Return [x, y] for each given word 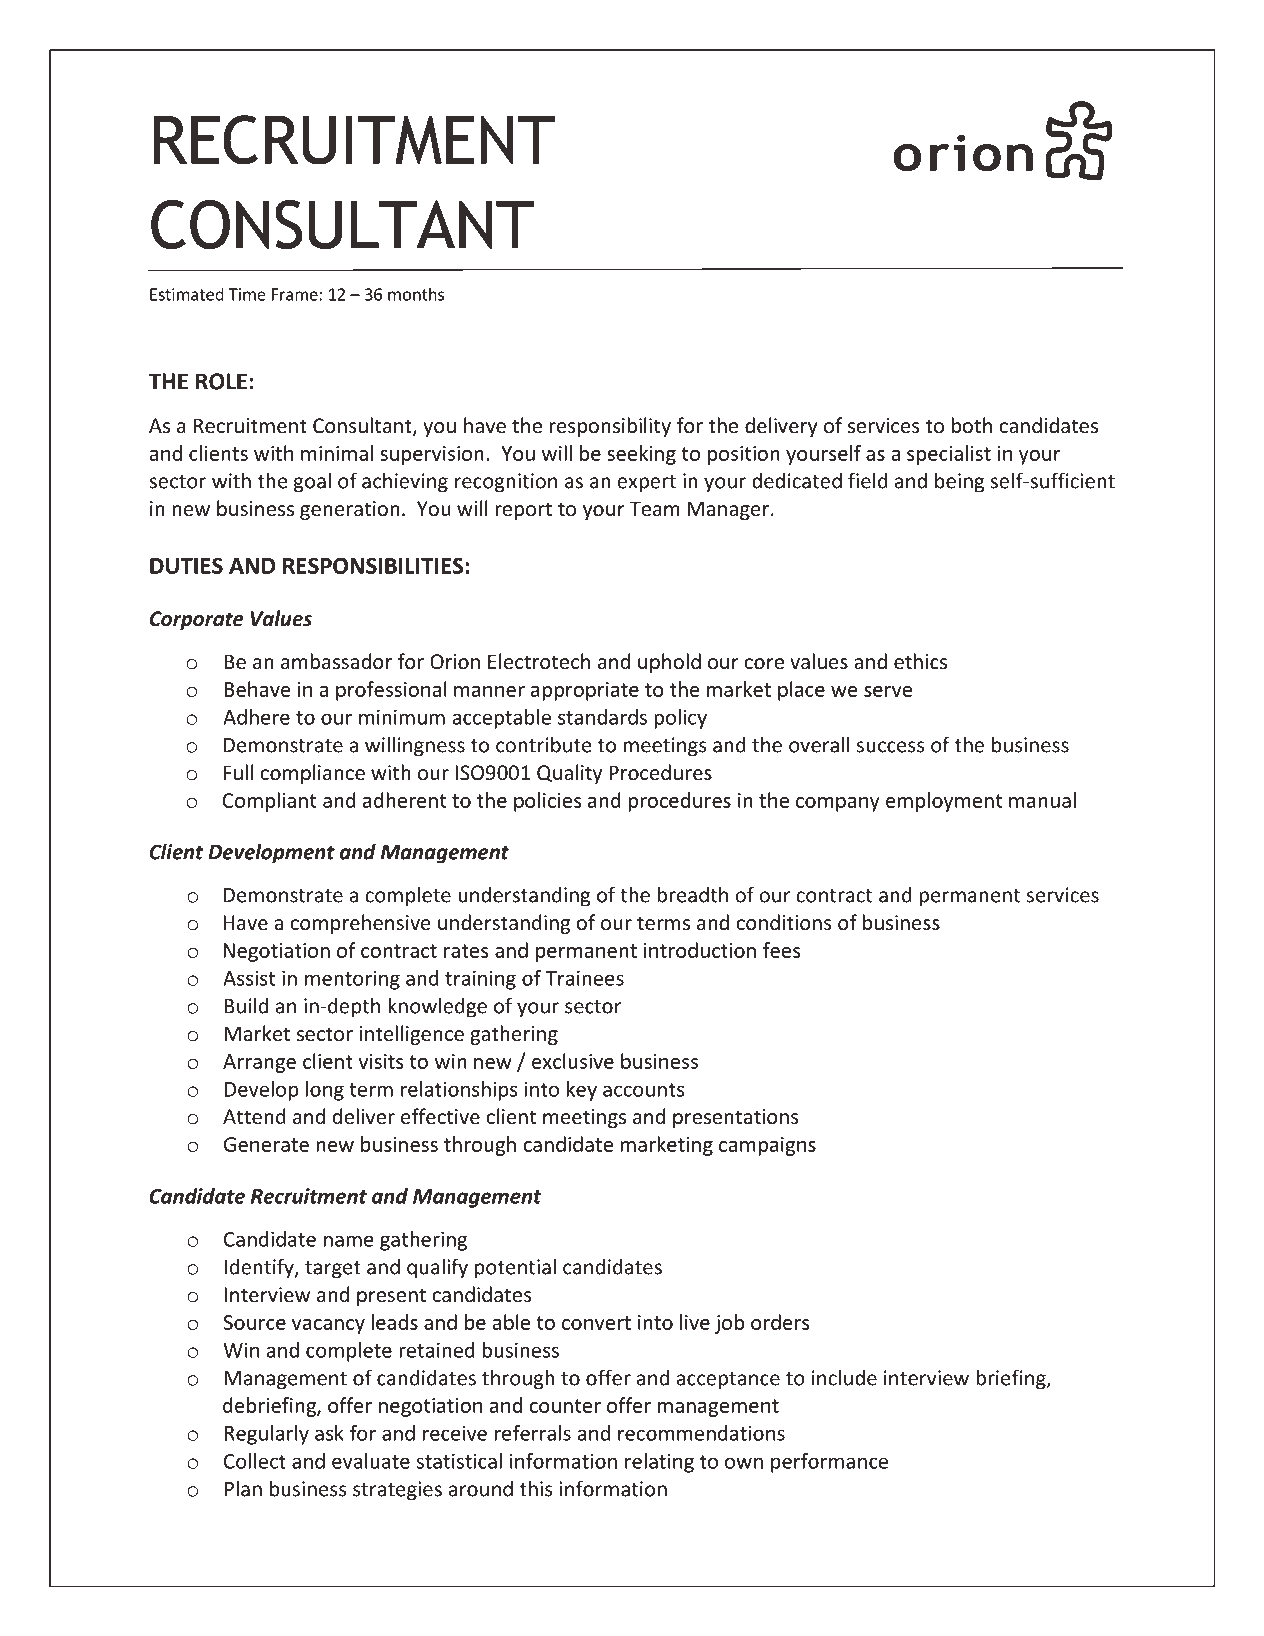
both [972, 425]
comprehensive [360, 924]
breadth [692, 894]
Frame [295, 294]
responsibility [610, 427]
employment [944, 802]
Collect [255, 1461]
